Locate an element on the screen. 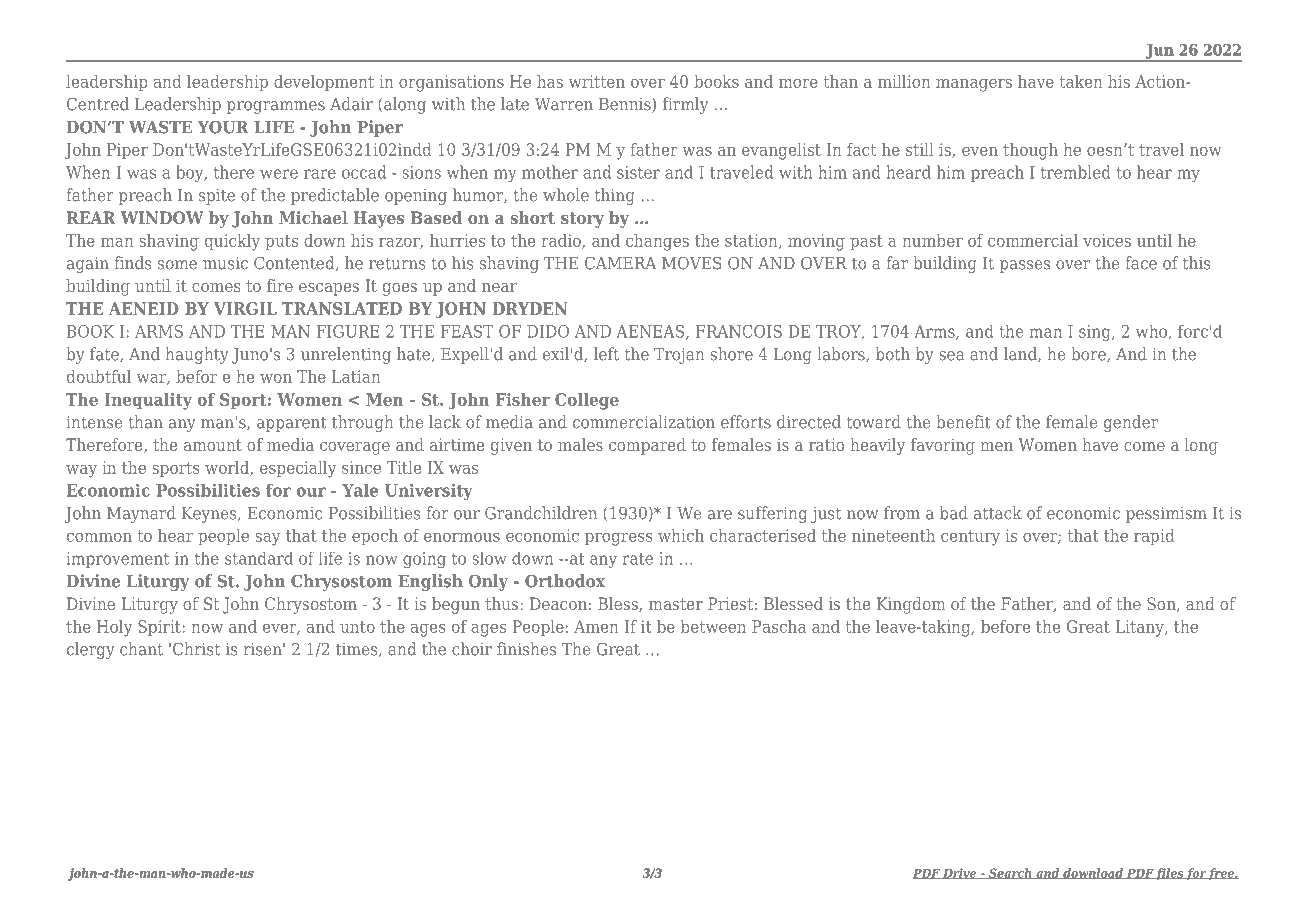 The image size is (1308, 924). passes is located at coordinates (1025, 266).
